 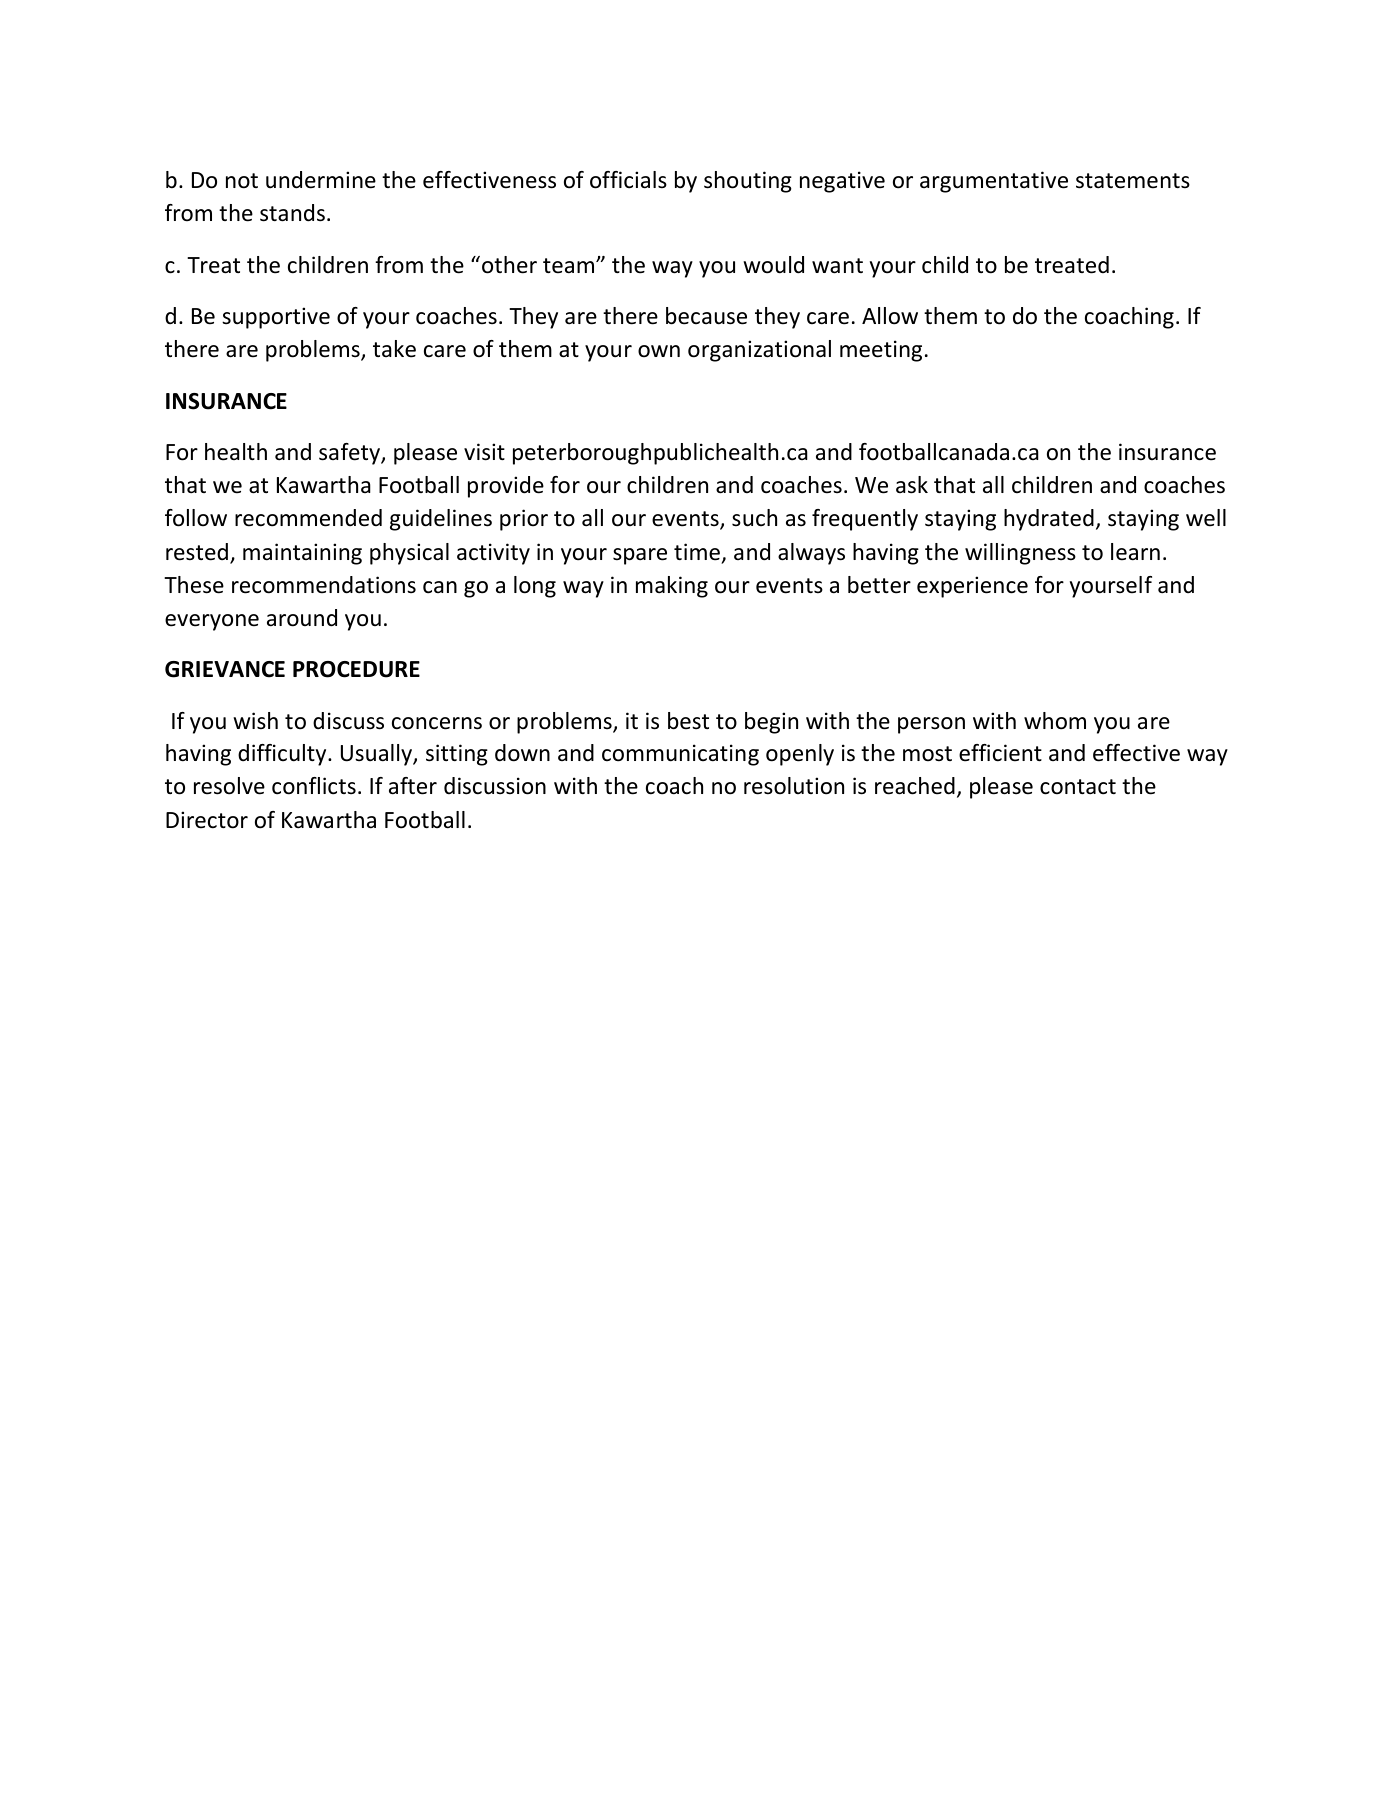 I want to click on organizational, so click(x=759, y=351).
